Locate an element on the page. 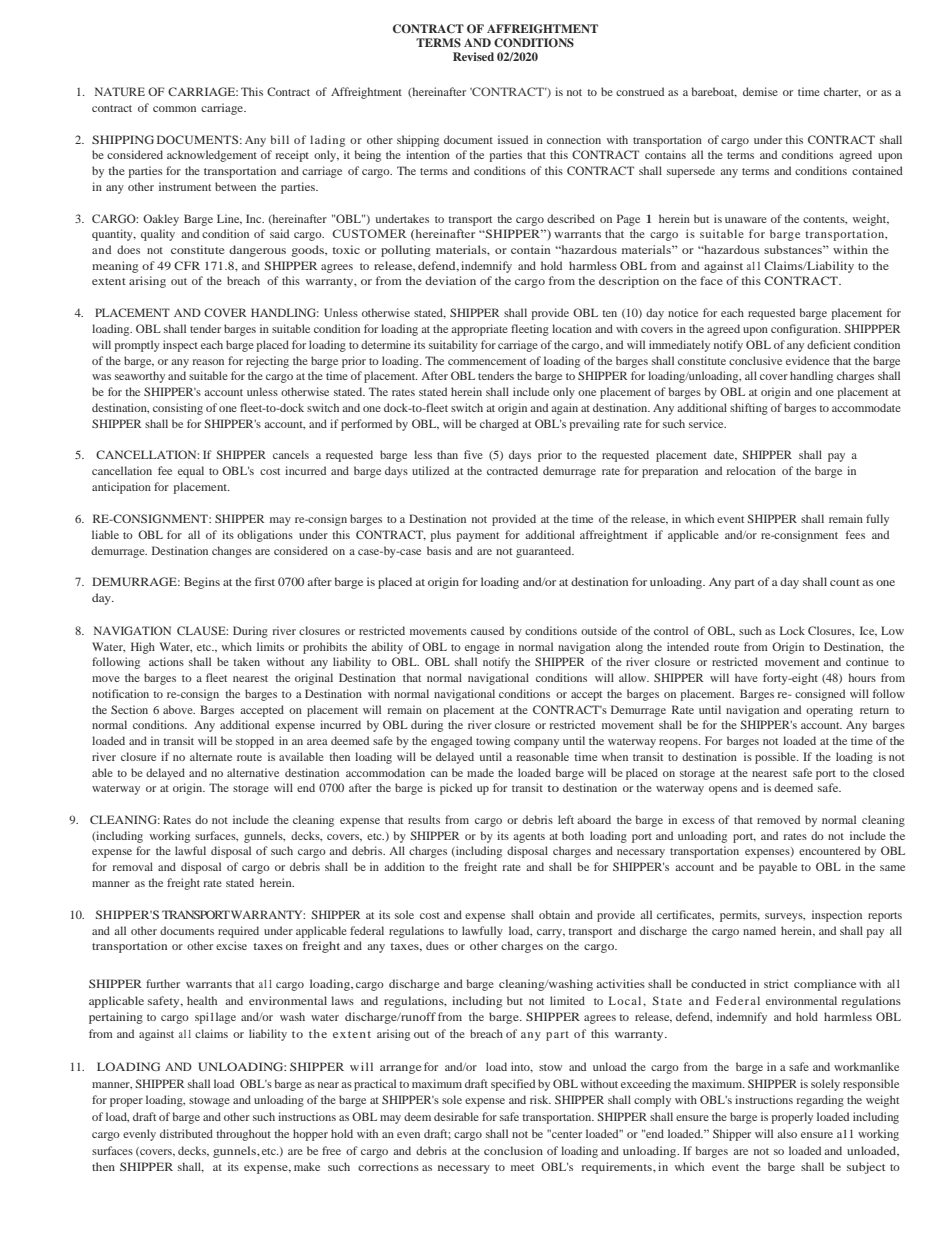  Begins is located at coordinates (202, 583).
